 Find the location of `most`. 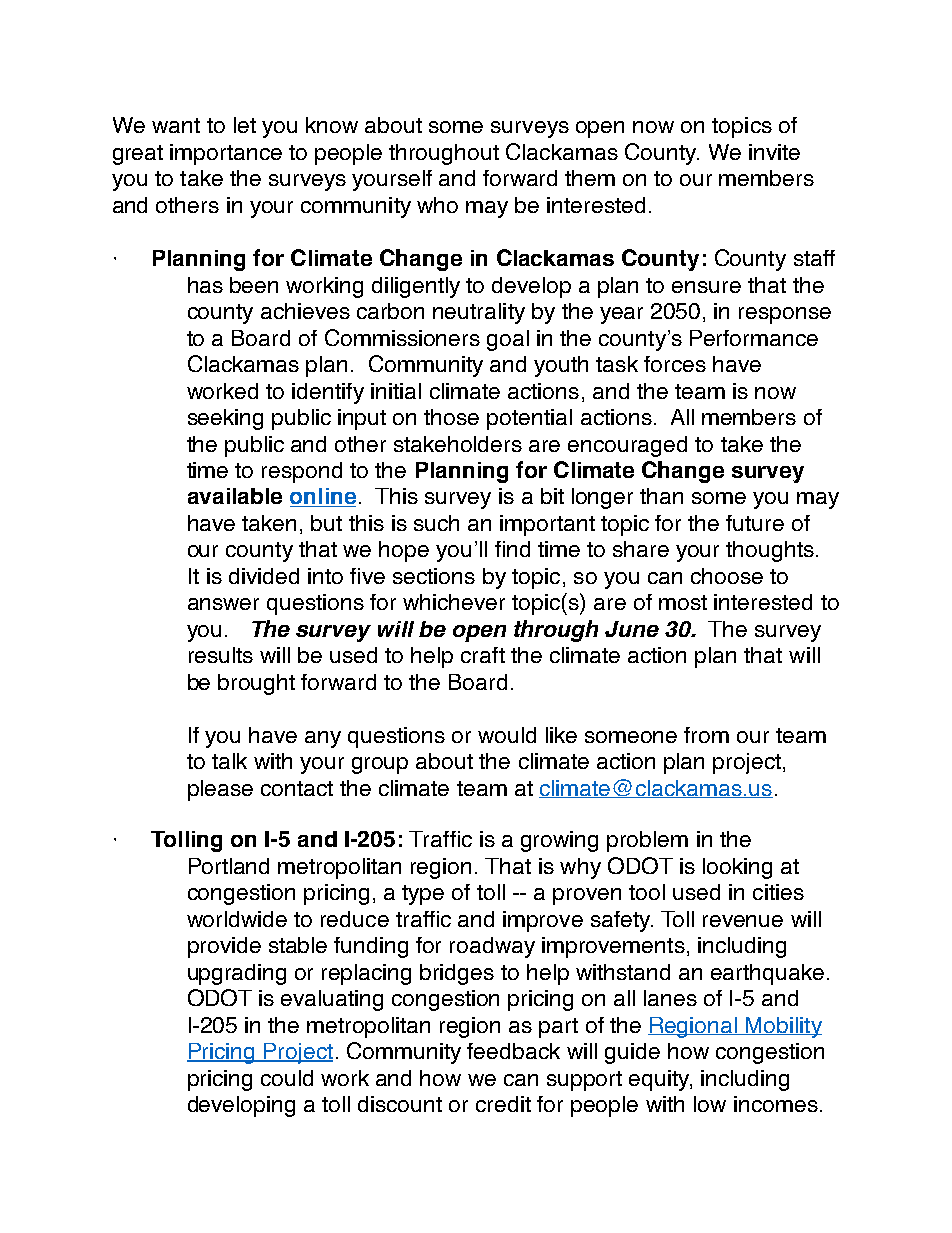

most is located at coordinates (683, 602).
